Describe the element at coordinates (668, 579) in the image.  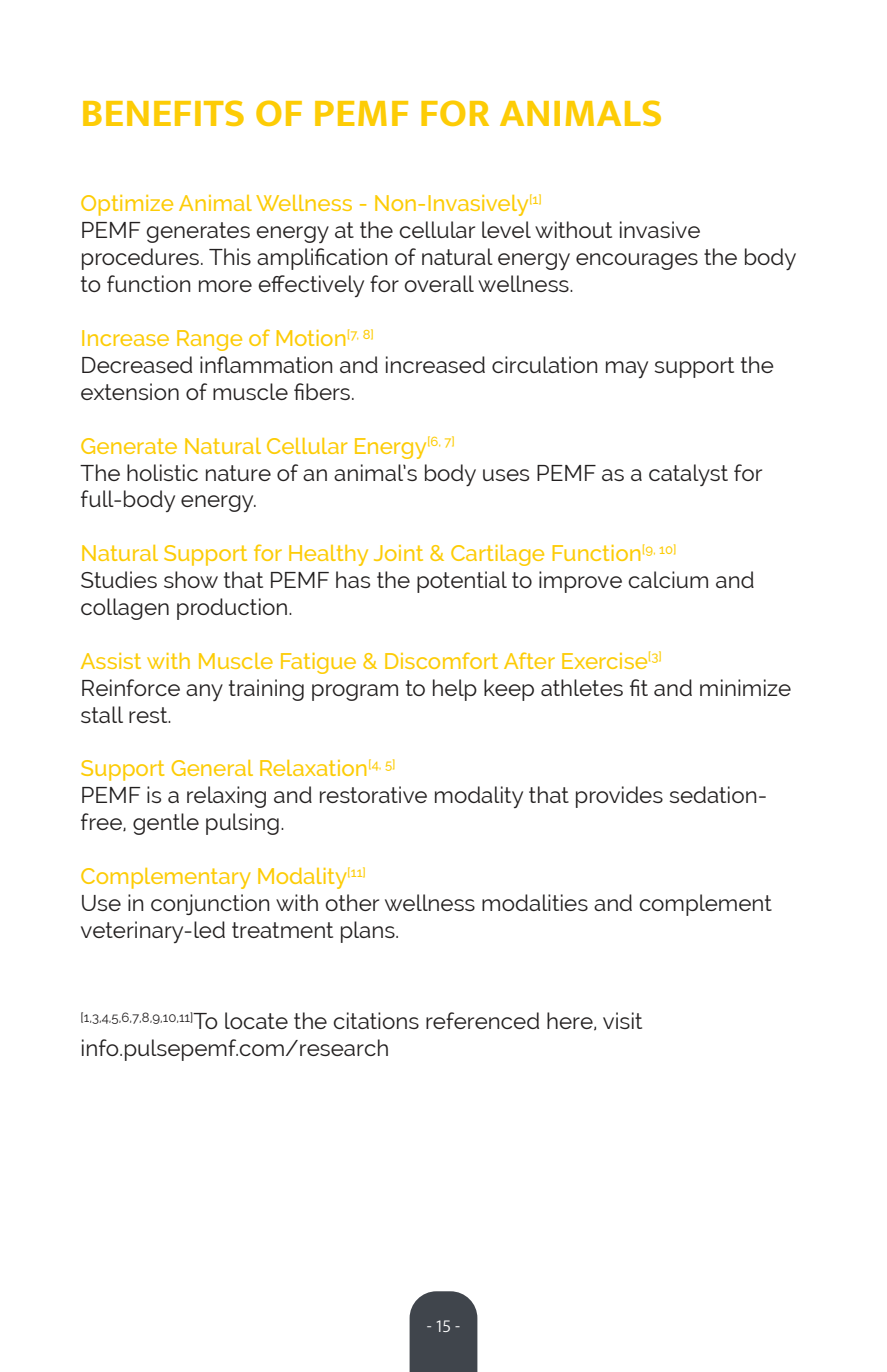
I see `calcium` at that location.
